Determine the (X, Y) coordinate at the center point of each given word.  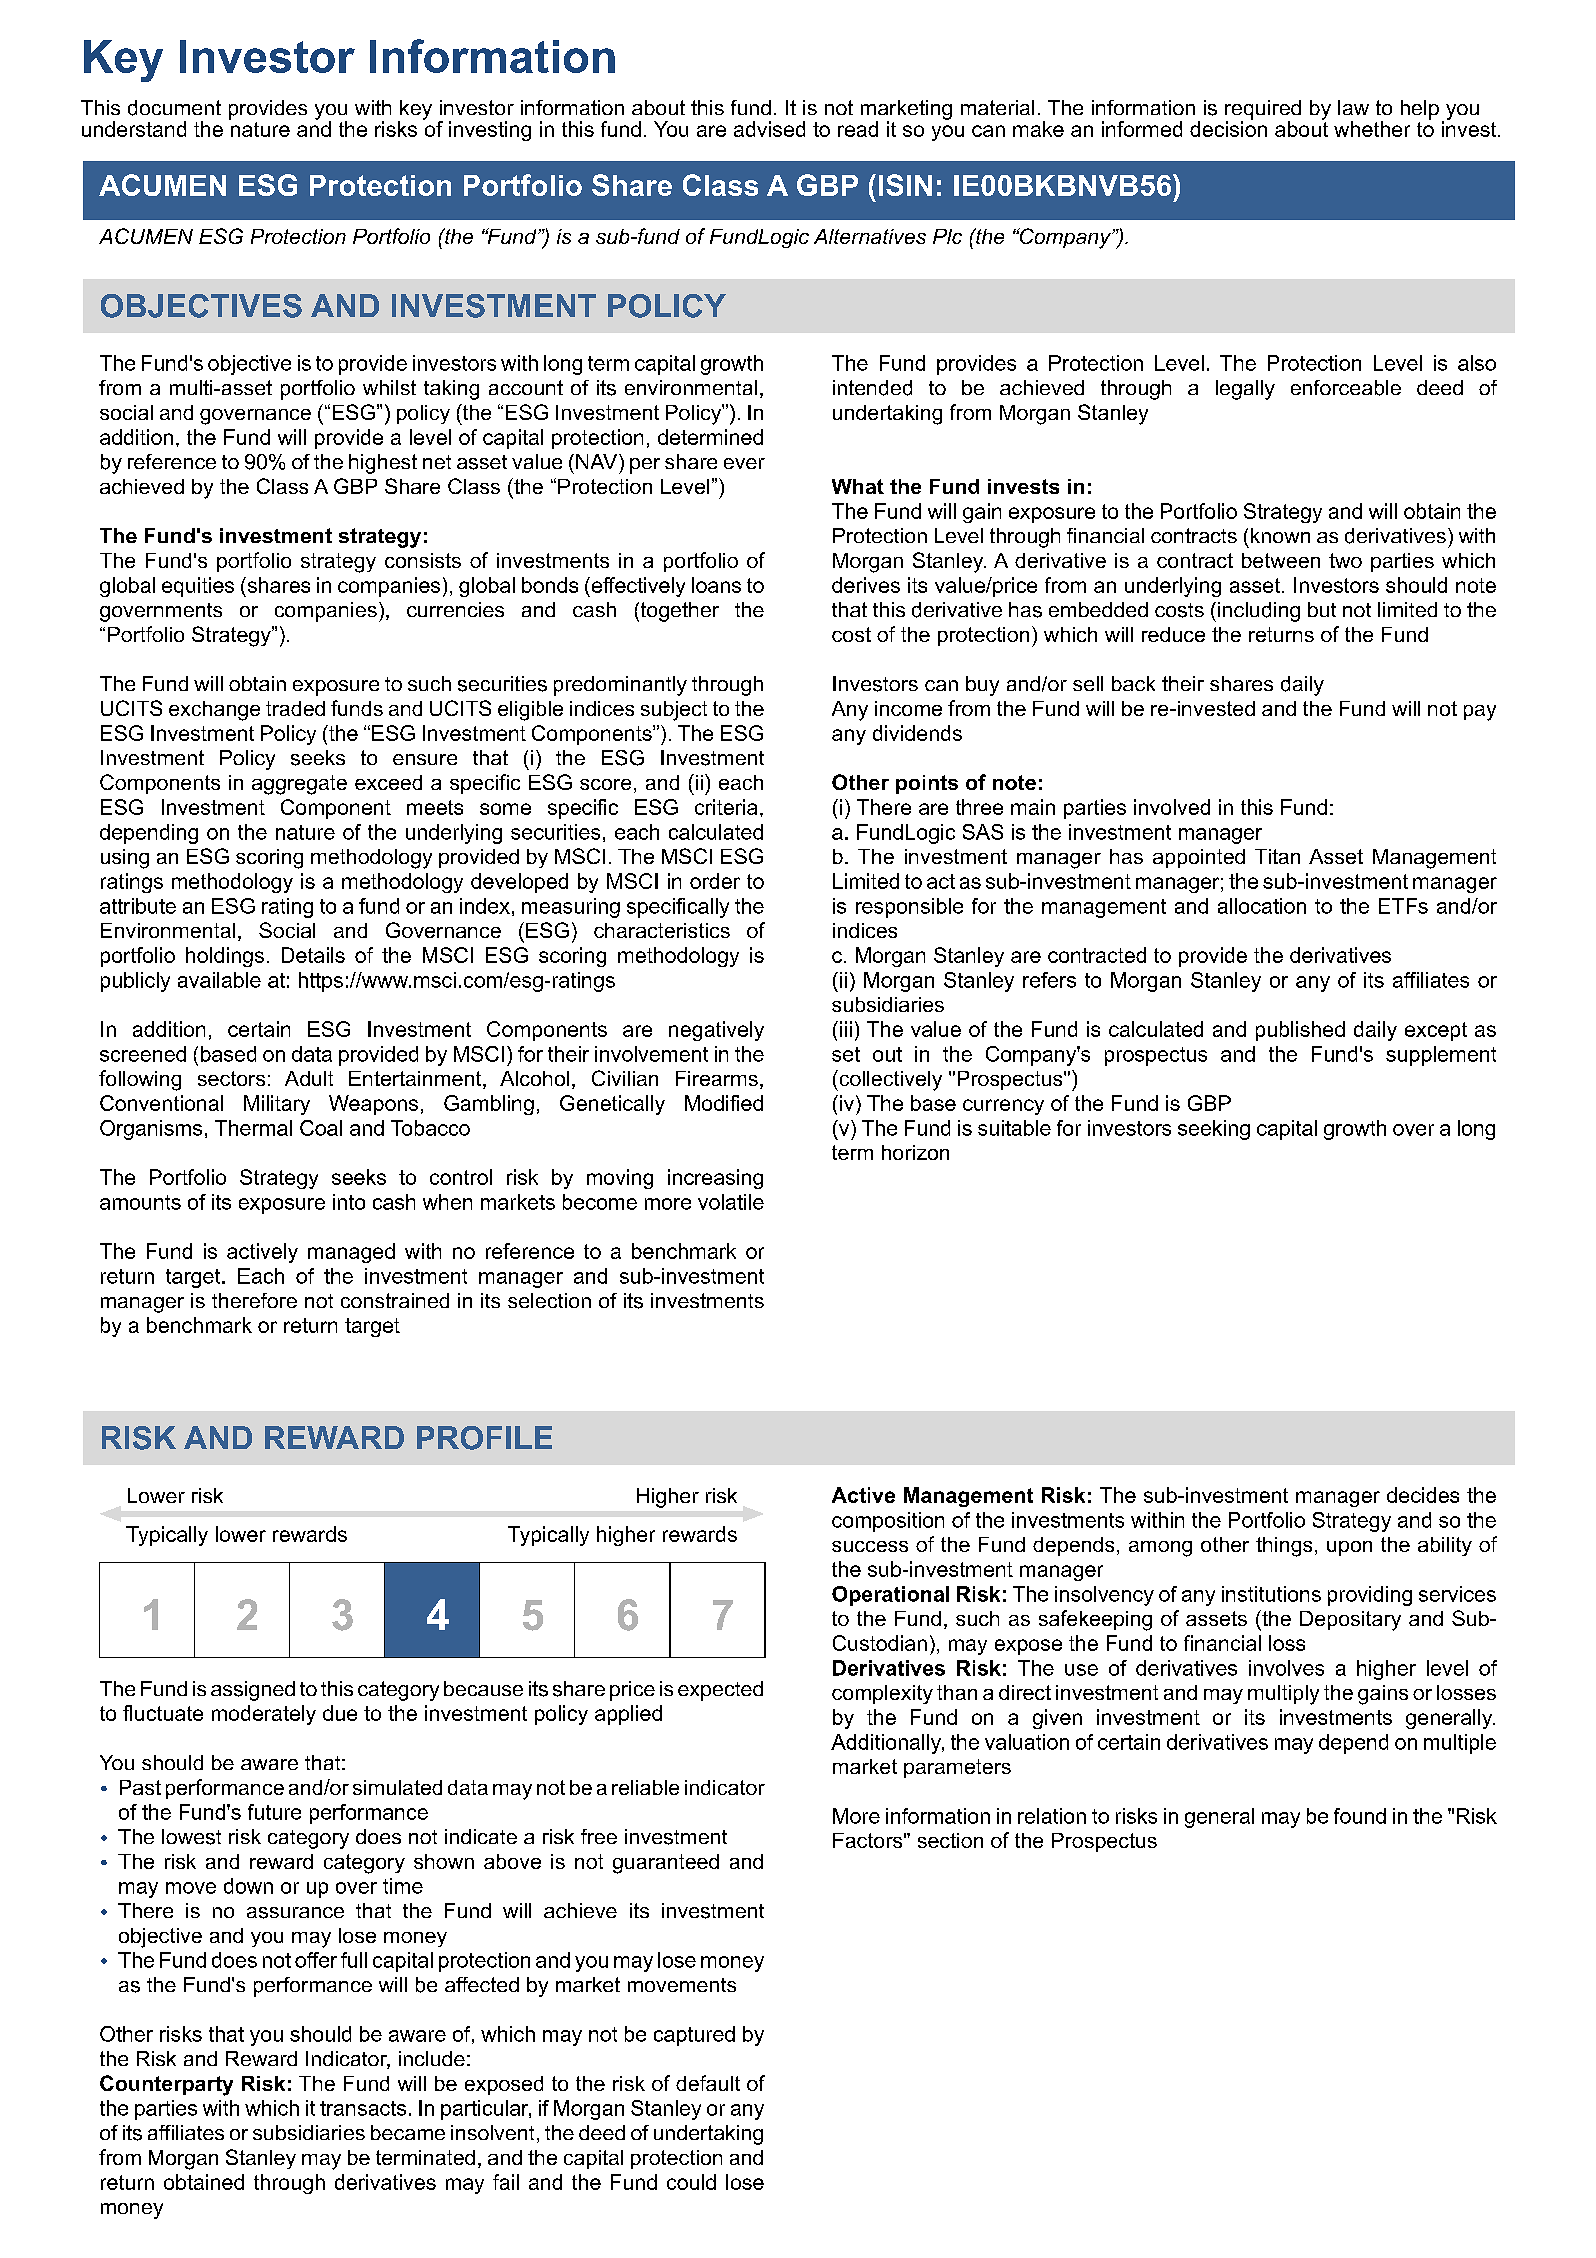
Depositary (1350, 1621)
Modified (724, 1103)
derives (866, 585)
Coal (321, 1128)
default (708, 2083)
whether (1372, 129)
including (1259, 612)
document (174, 108)
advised (769, 129)
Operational (890, 1596)
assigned (253, 1691)
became (408, 2132)
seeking (1214, 1130)
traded (295, 708)
